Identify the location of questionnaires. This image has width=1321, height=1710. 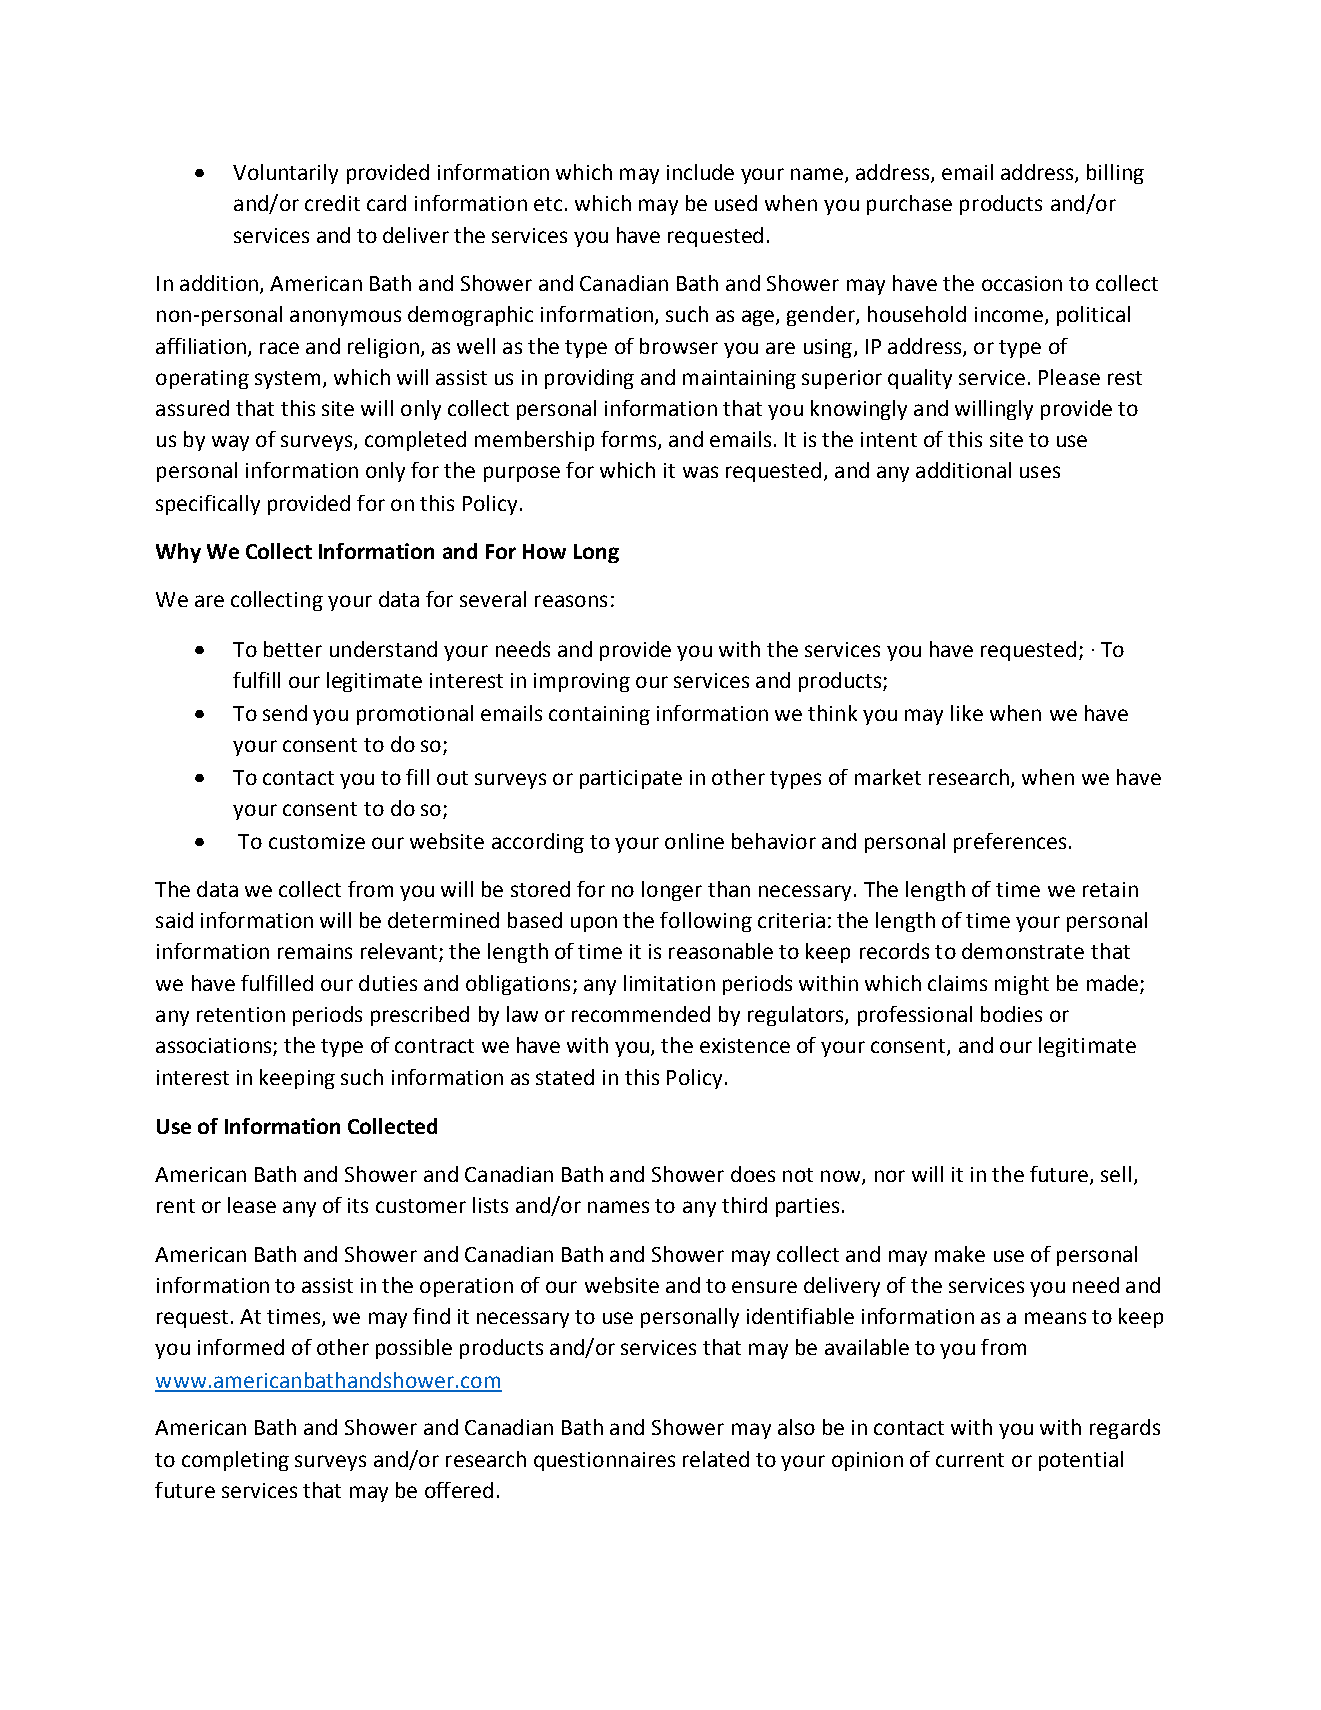
(604, 1461).
